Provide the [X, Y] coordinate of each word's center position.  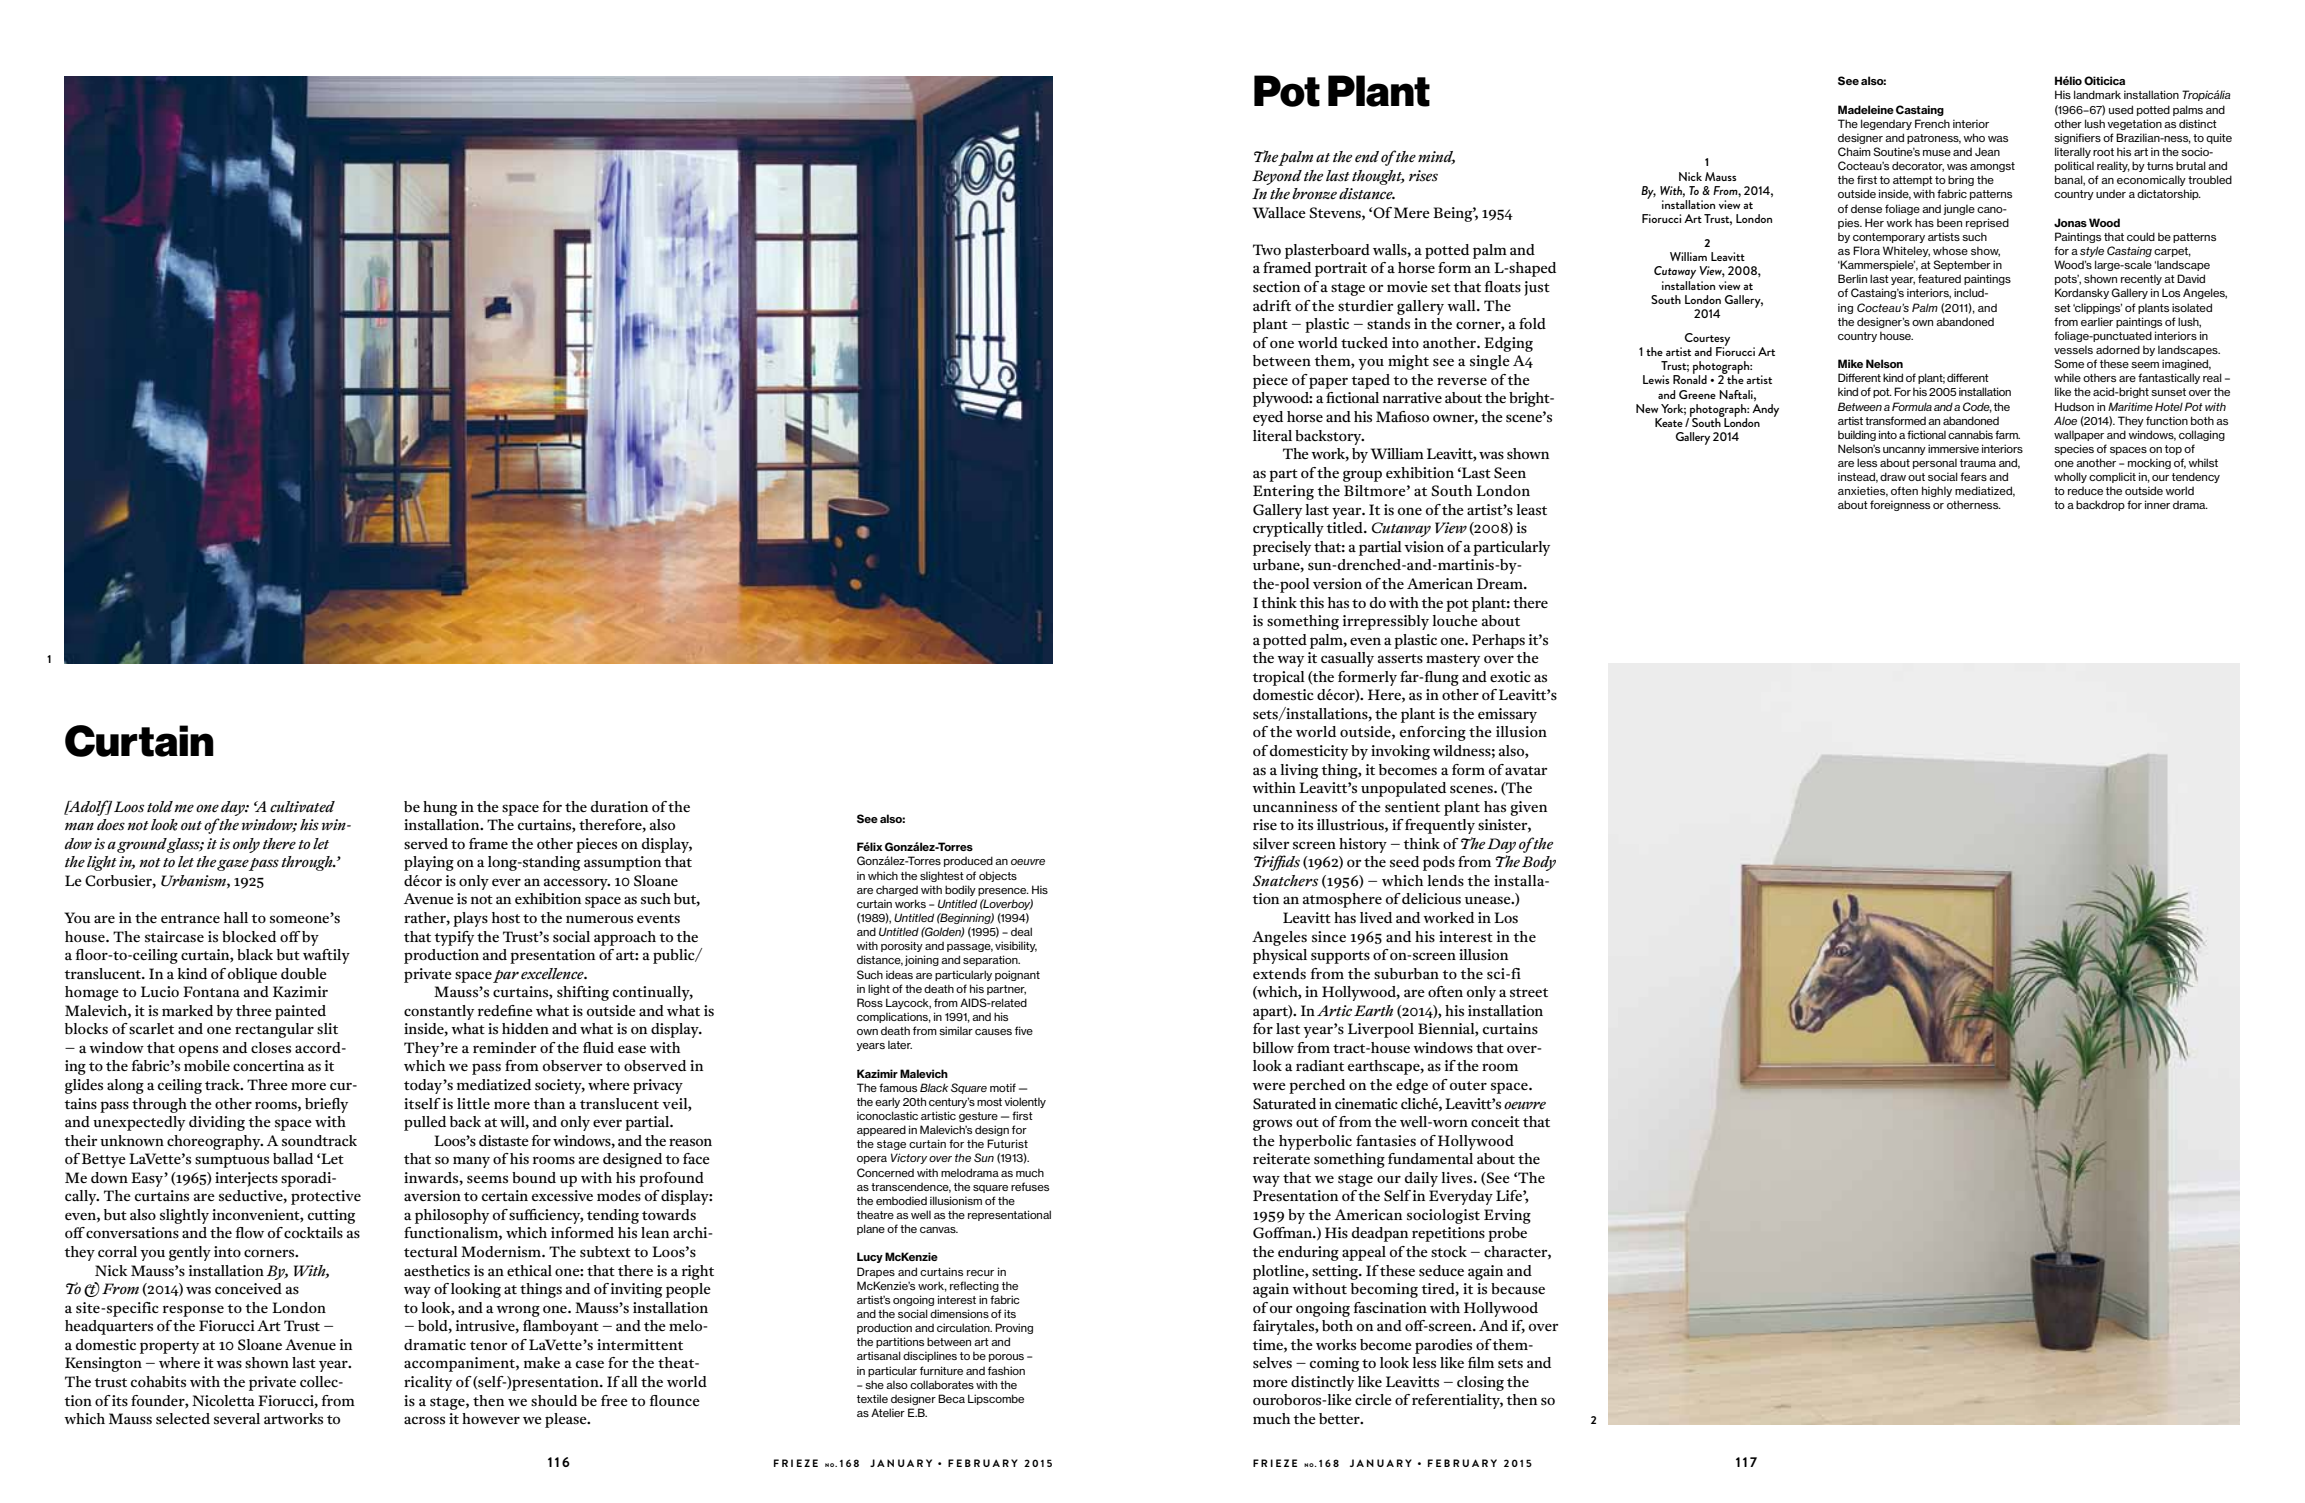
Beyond [1277, 177]
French [1932, 123]
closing [1480, 1383]
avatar [1526, 770]
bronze [1314, 193]
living [1299, 771]
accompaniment [460, 1364]
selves [1272, 1363]
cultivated [302, 806]
